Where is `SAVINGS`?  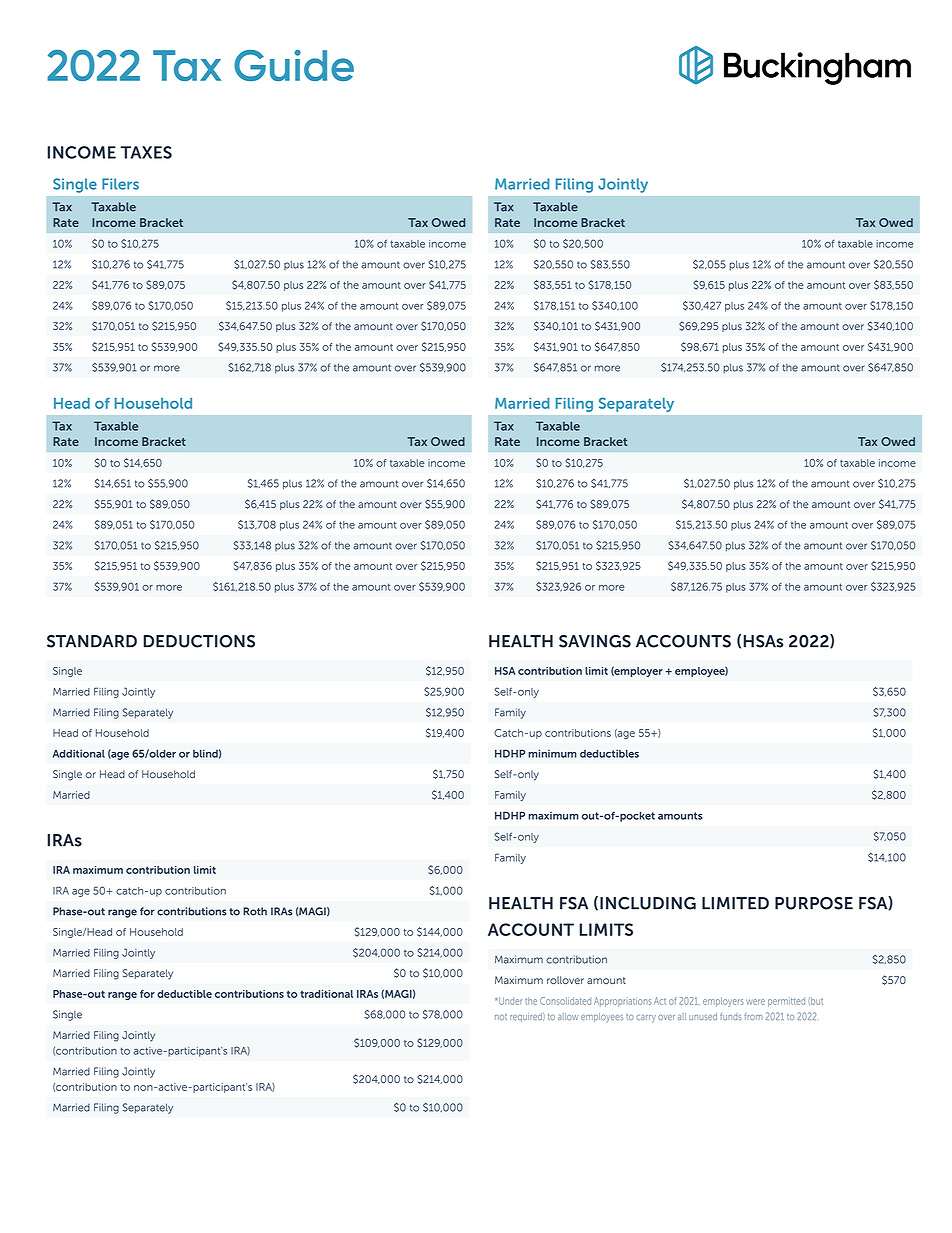
SAVINGS is located at coordinates (595, 641).
